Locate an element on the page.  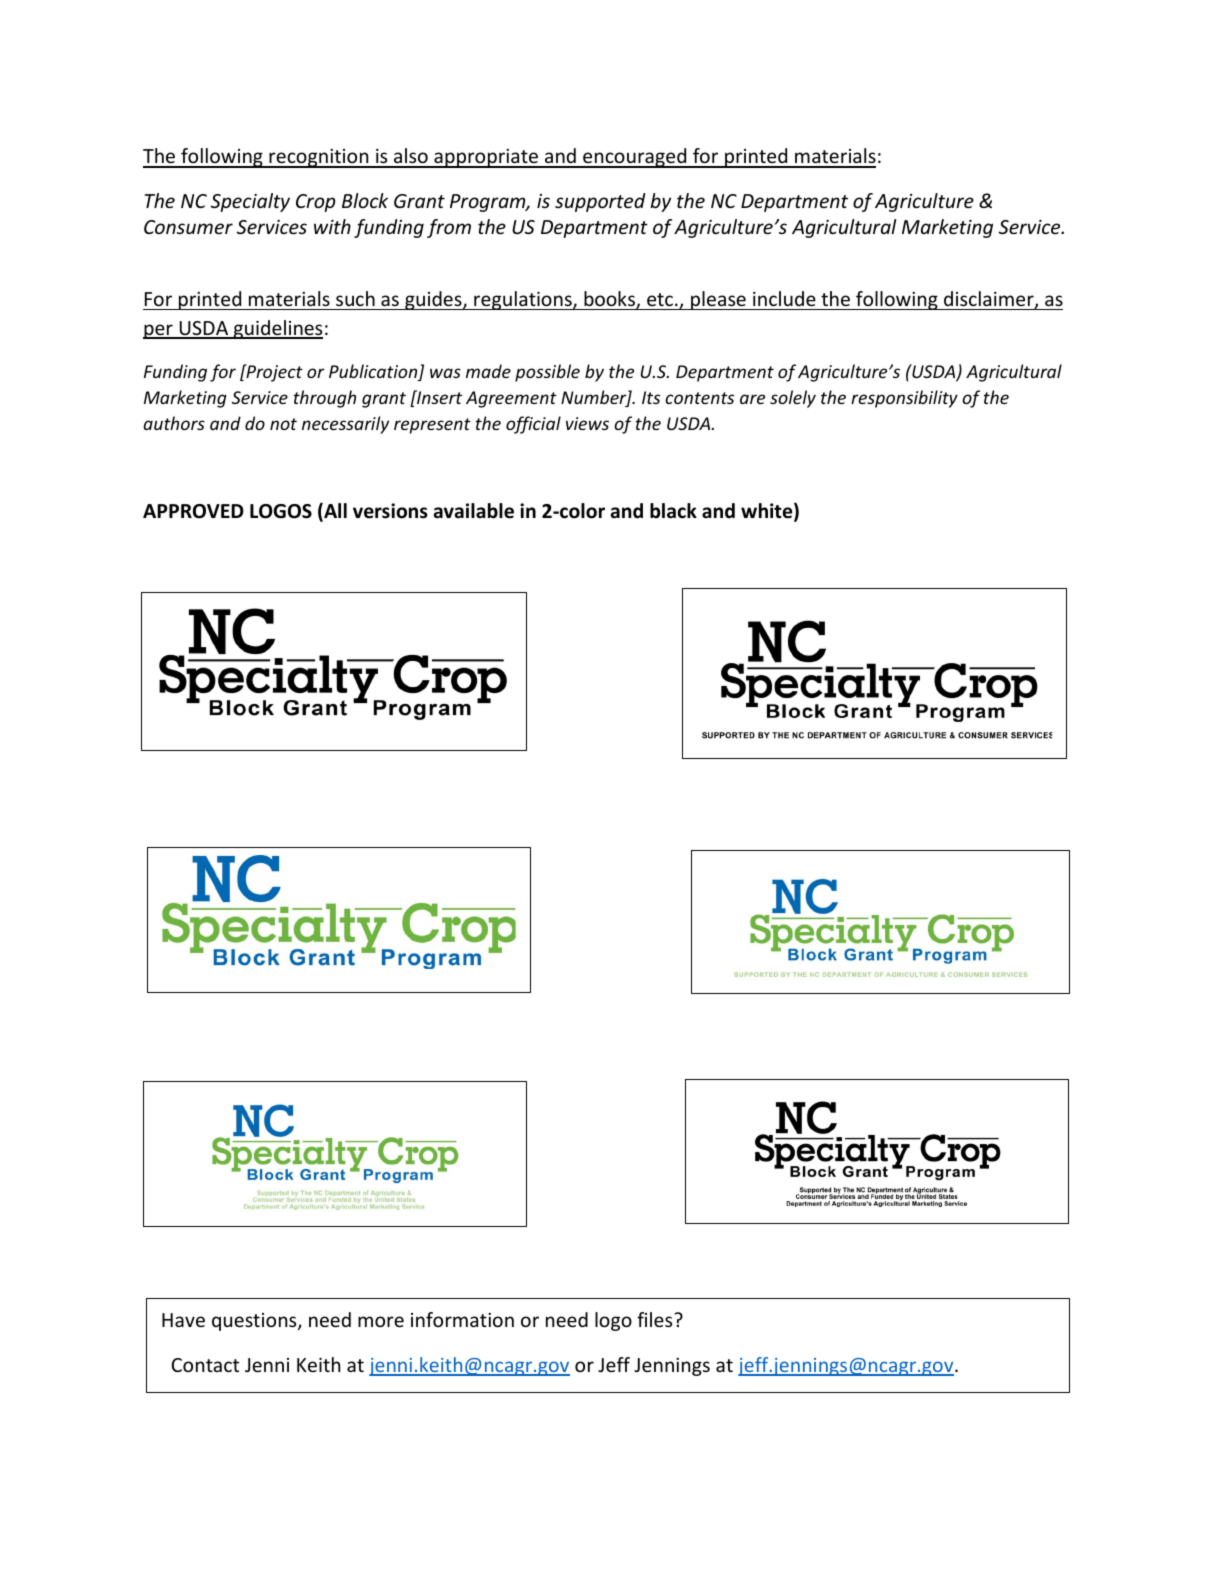
disclaimer is located at coordinates (990, 300).
